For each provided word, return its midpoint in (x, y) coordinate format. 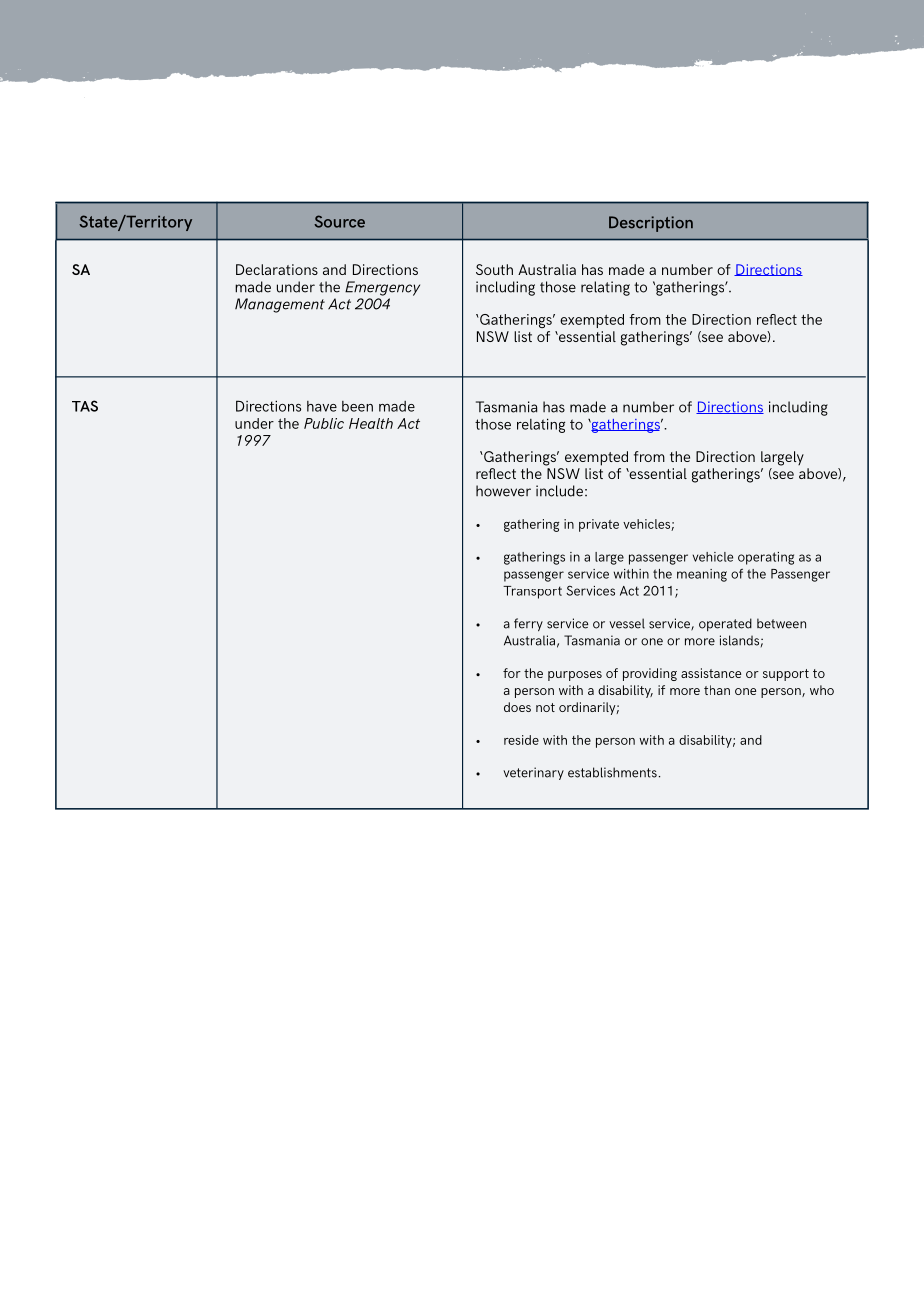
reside (521, 740)
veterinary (533, 773)
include (559, 491)
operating (766, 558)
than (717, 690)
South (494, 269)
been (357, 406)
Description (651, 224)
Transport (532, 592)
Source (339, 221)
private (599, 525)
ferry (528, 624)
